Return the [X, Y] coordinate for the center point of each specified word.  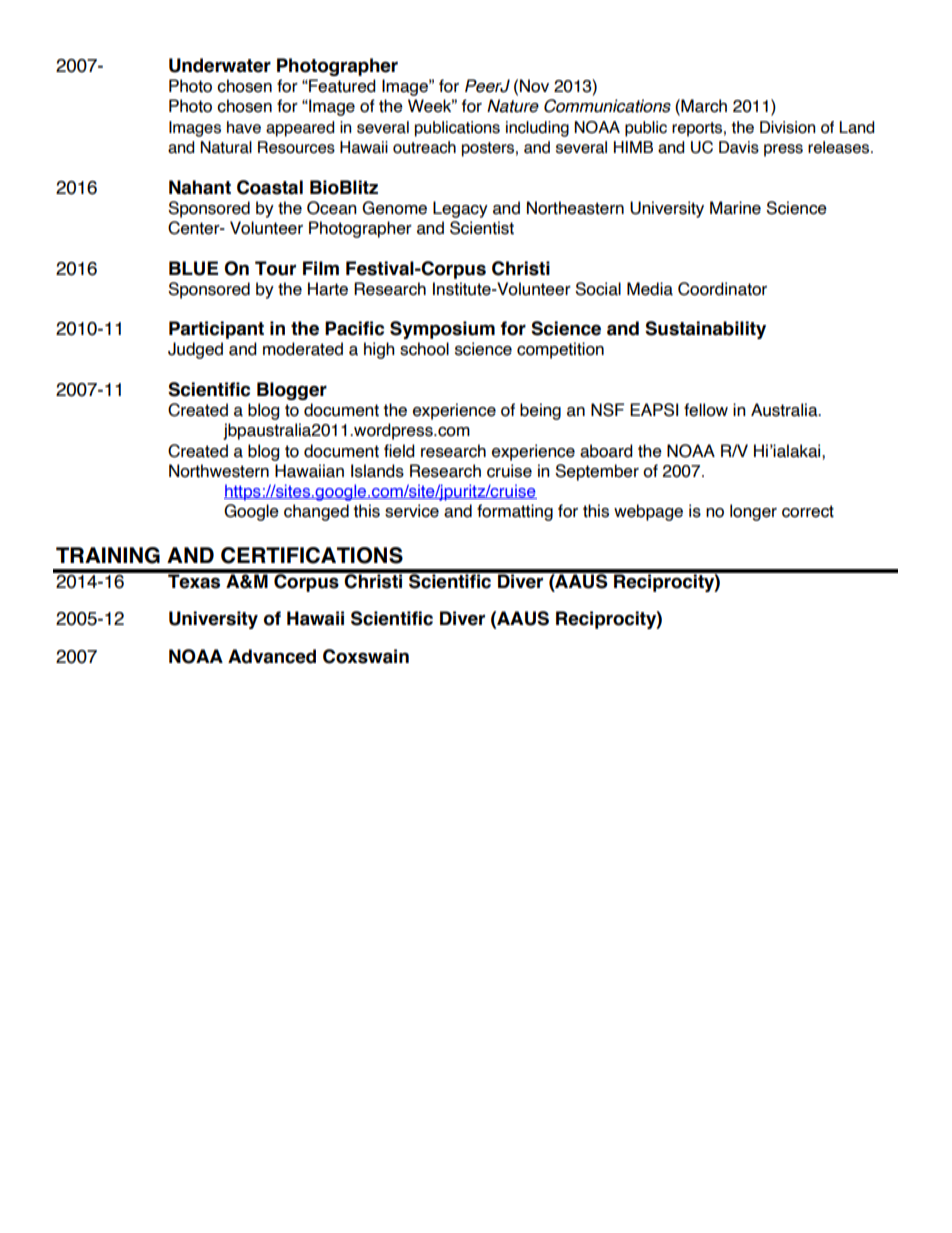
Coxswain [366, 656]
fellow [706, 410]
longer [753, 512]
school [424, 349]
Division [787, 127]
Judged [195, 350]
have [244, 127]
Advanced [272, 656]
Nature [513, 106]
